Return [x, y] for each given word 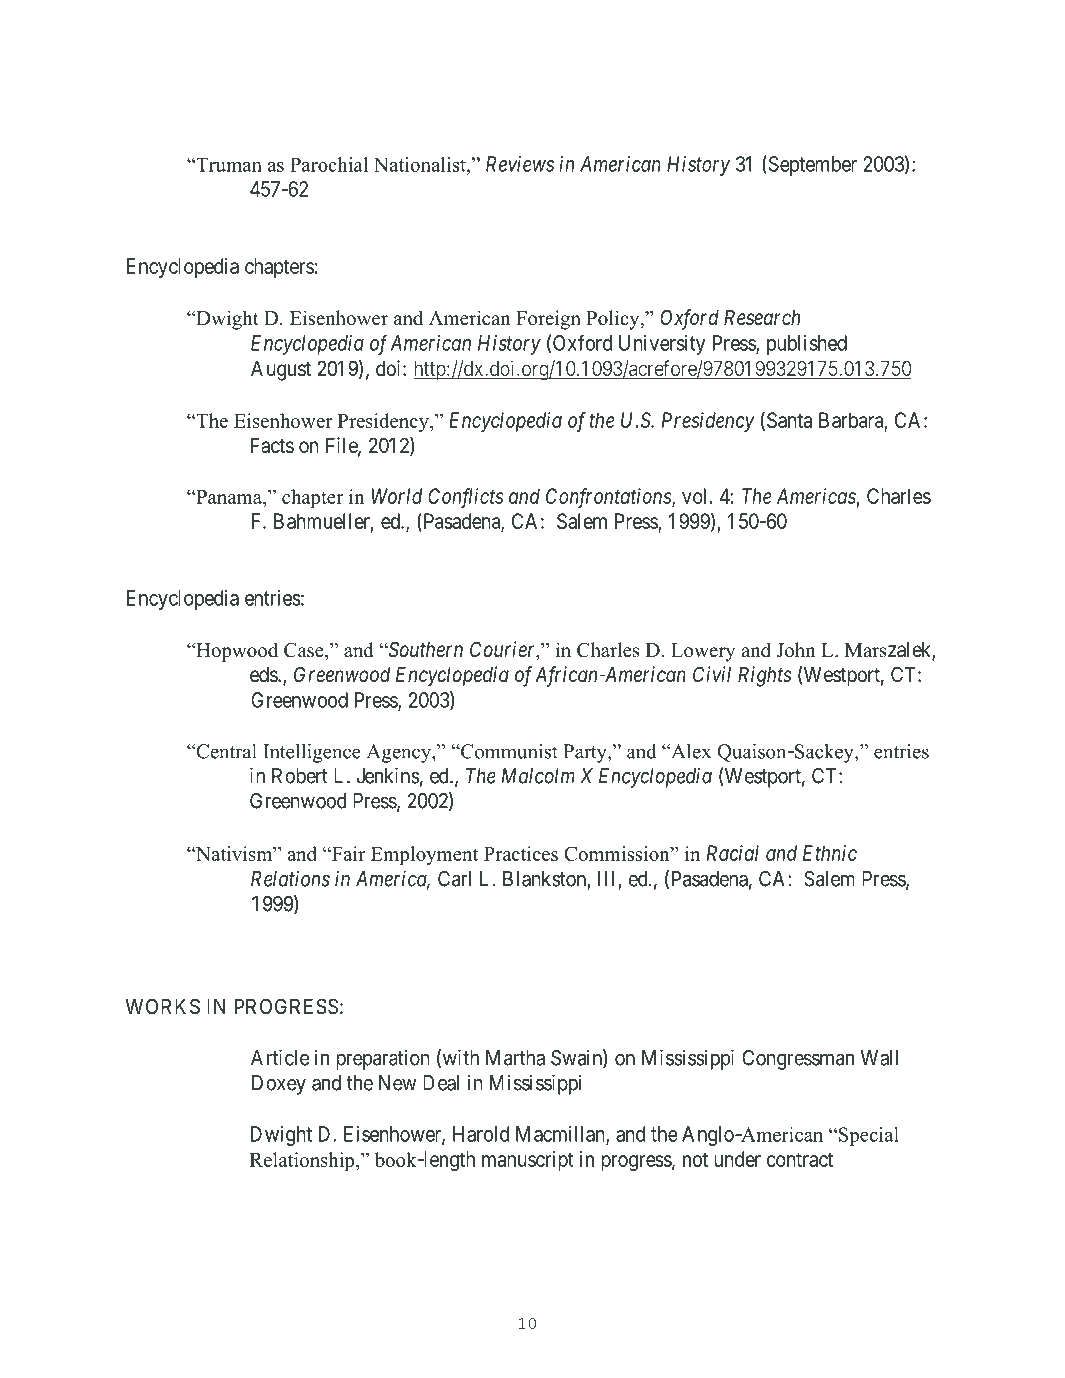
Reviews [520, 164]
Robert [300, 776]
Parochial [329, 164]
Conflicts [466, 498]
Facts [272, 446]
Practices [521, 853]
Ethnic [830, 853]
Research [762, 318]
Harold [481, 1134]
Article [280, 1057]
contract [800, 1159]
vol [694, 496]
